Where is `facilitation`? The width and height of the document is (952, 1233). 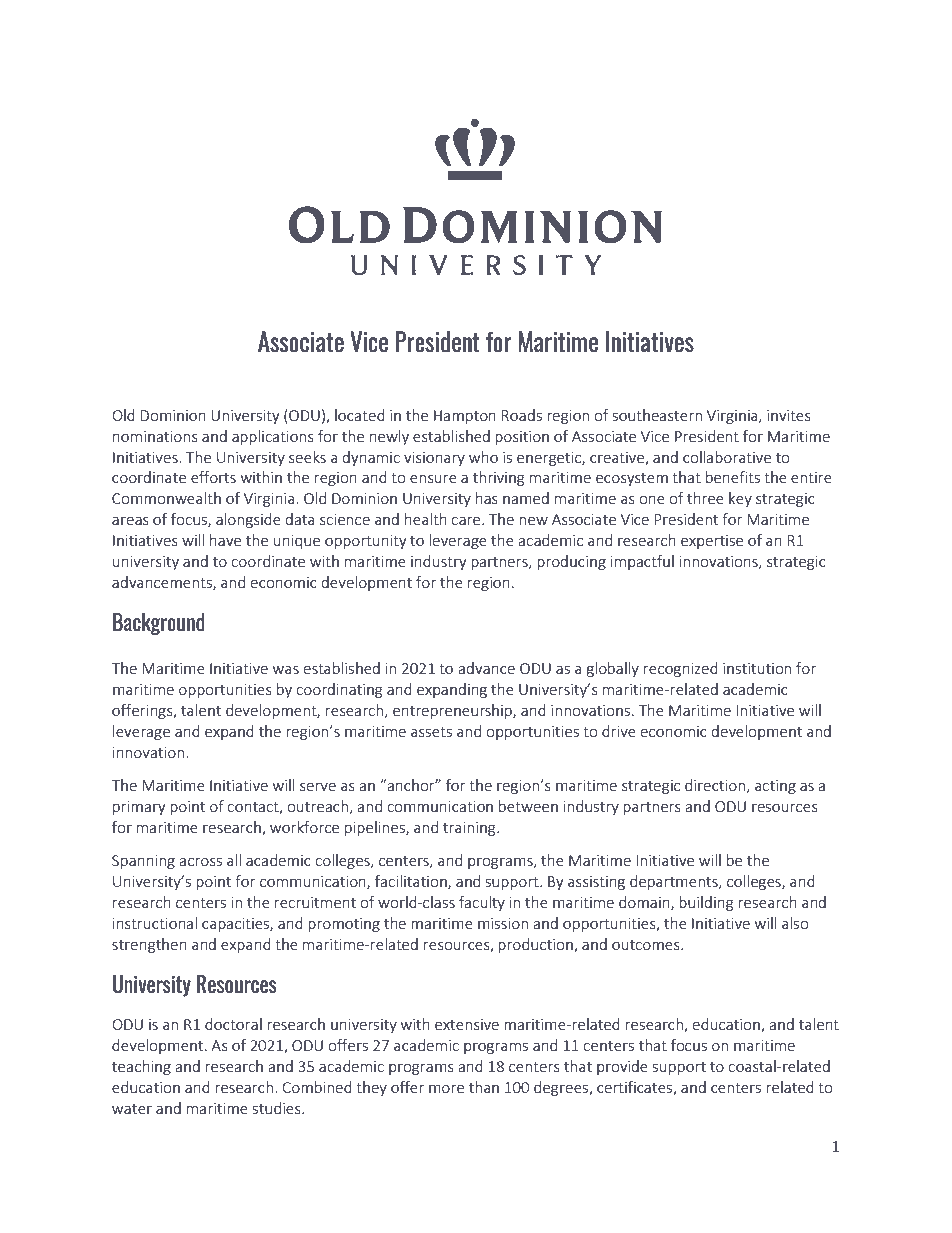
facilitation is located at coordinates (412, 882).
